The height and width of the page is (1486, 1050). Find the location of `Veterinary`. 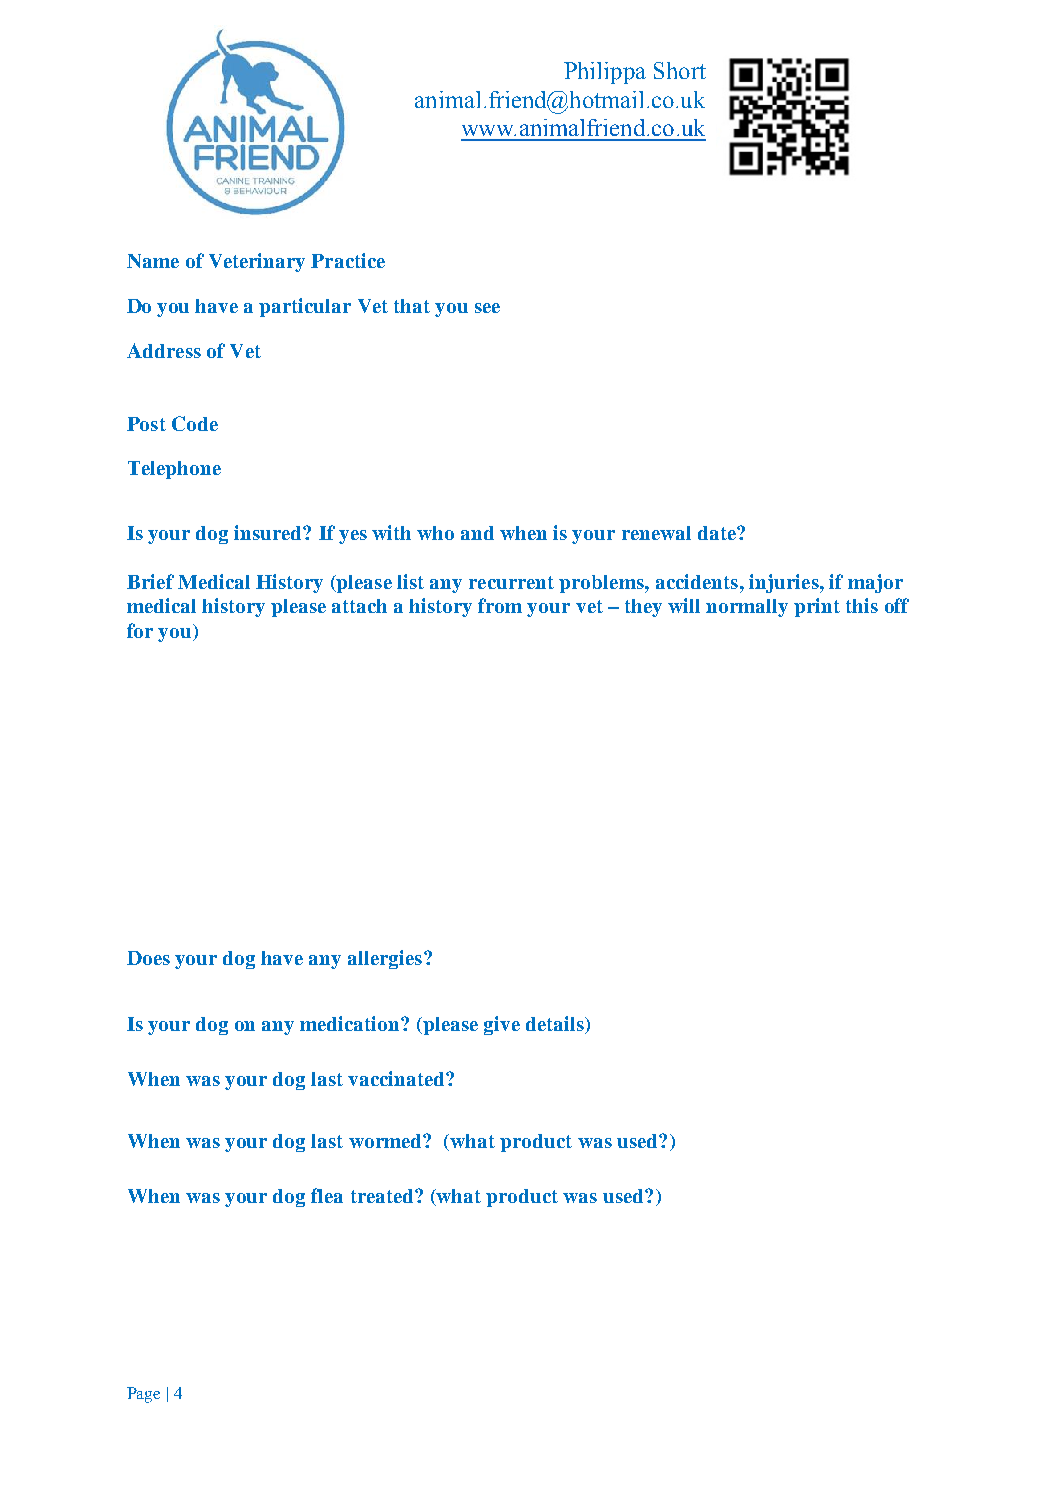

Veterinary is located at coordinates (257, 262).
